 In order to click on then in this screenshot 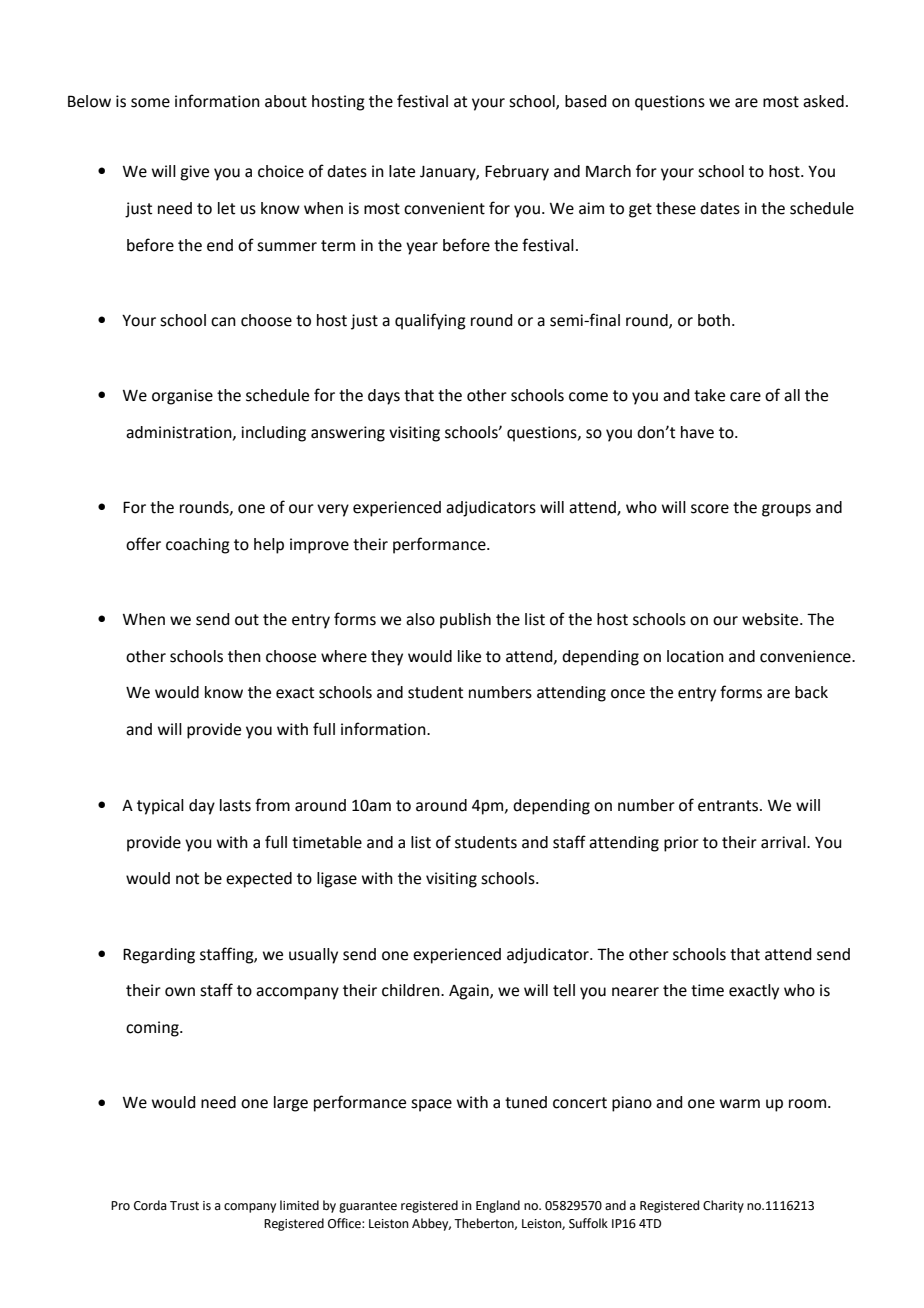, I will do `click(244, 656)`.
